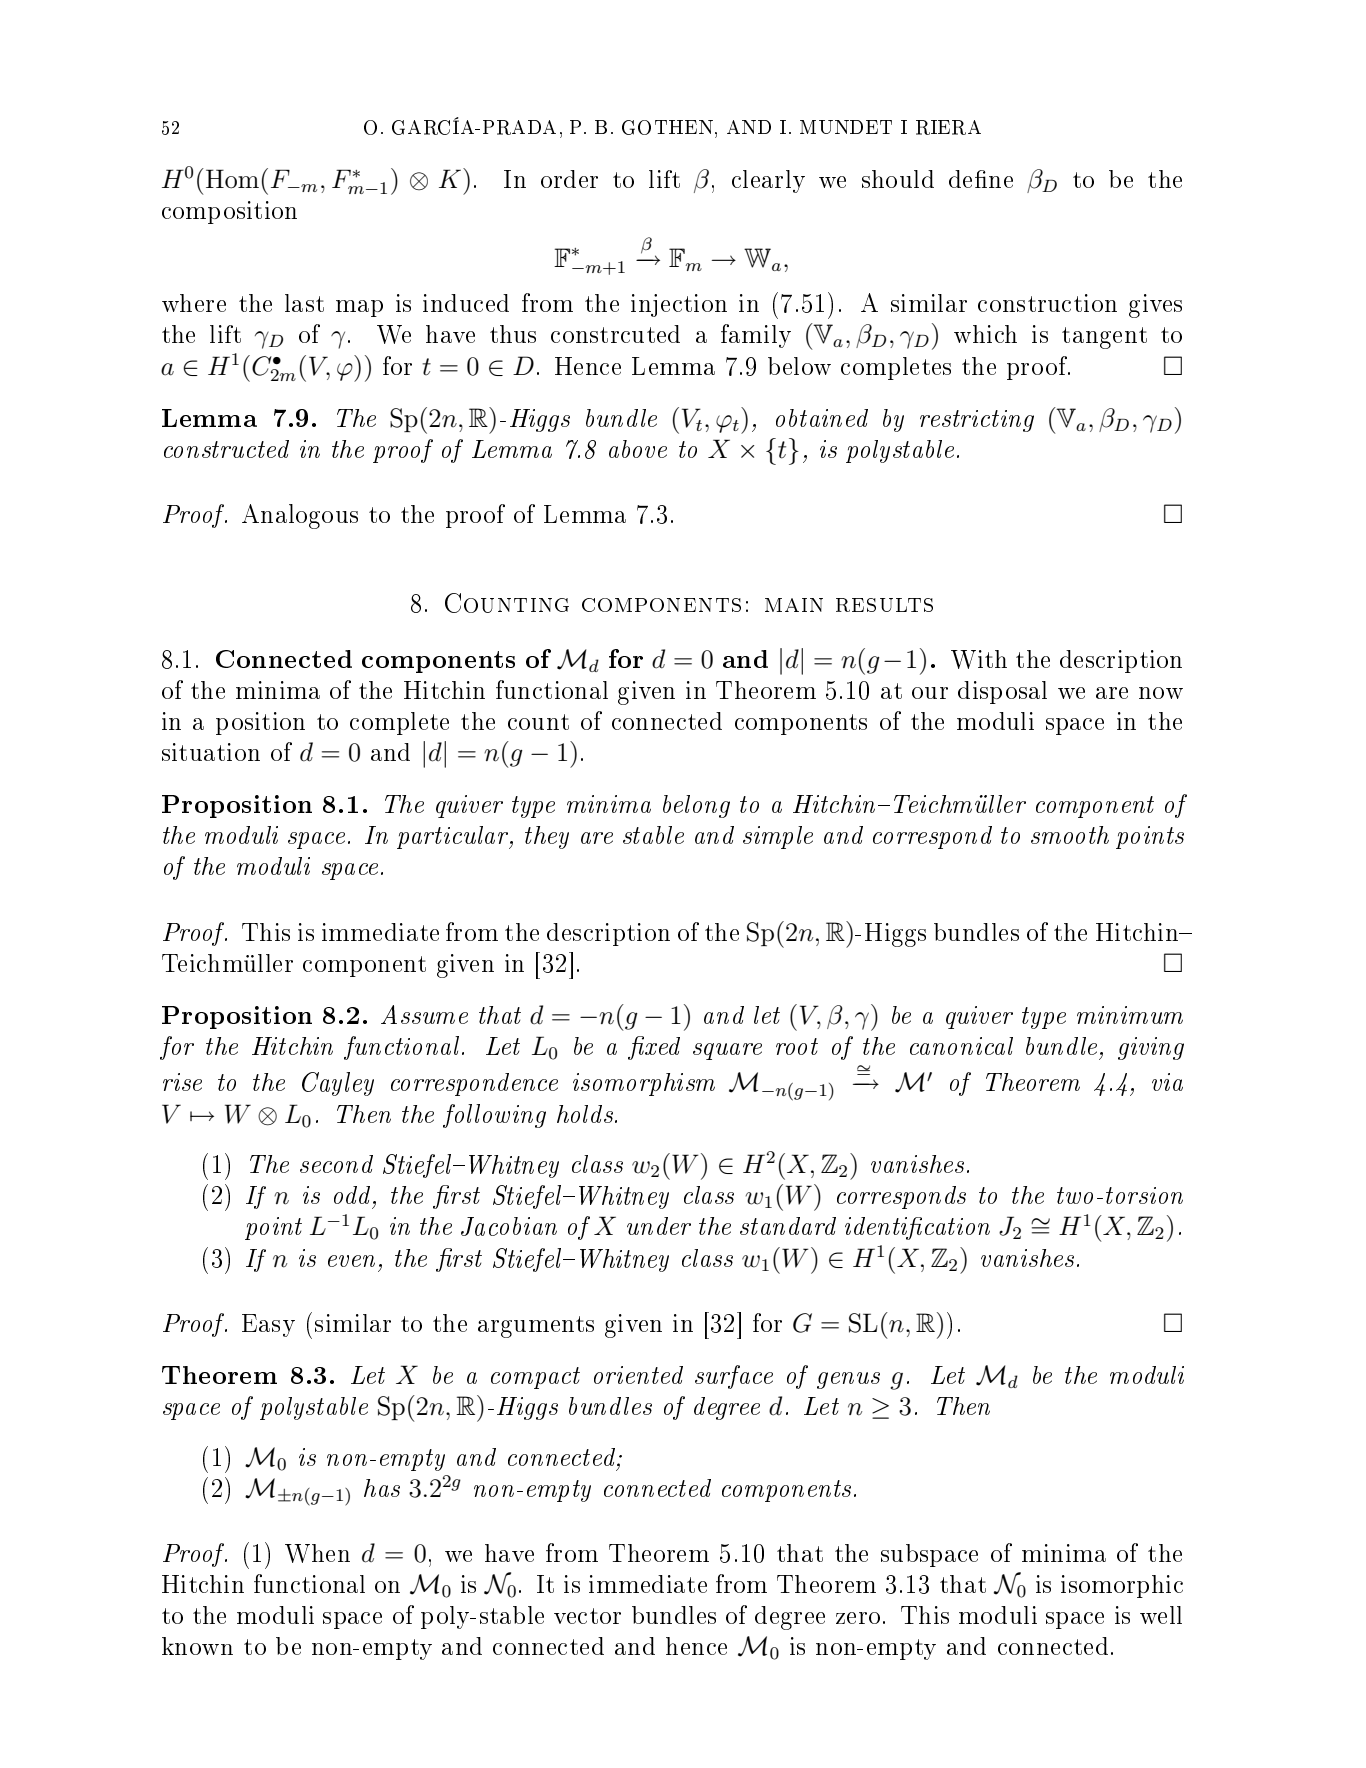 Image resolution: width=1366 pixels, height=1768 pixels. What do you see at coordinates (317, 1553) in the image?
I see `When` at bounding box center [317, 1553].
